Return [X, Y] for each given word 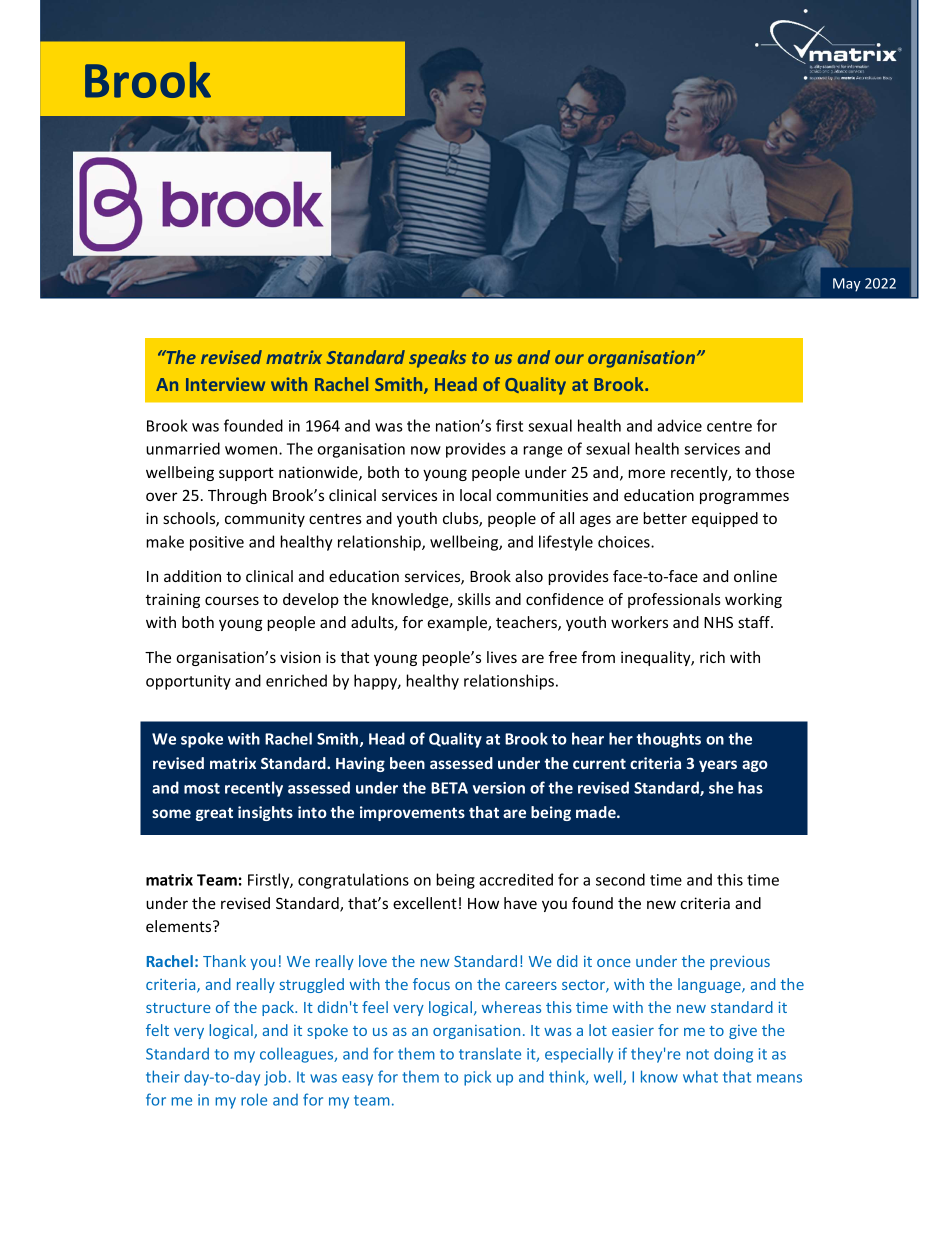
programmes [744, 498]
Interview [225, 384]
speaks [437, 359]
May [847, 285]
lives [502, 657]
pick [477, 1078]
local [475, 495]
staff [755, 622]
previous [740, 962]
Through [237, 496]
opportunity [188, 682]
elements [180, 926]
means [779, 1078]
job [275, 1078]
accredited [516, 879]
